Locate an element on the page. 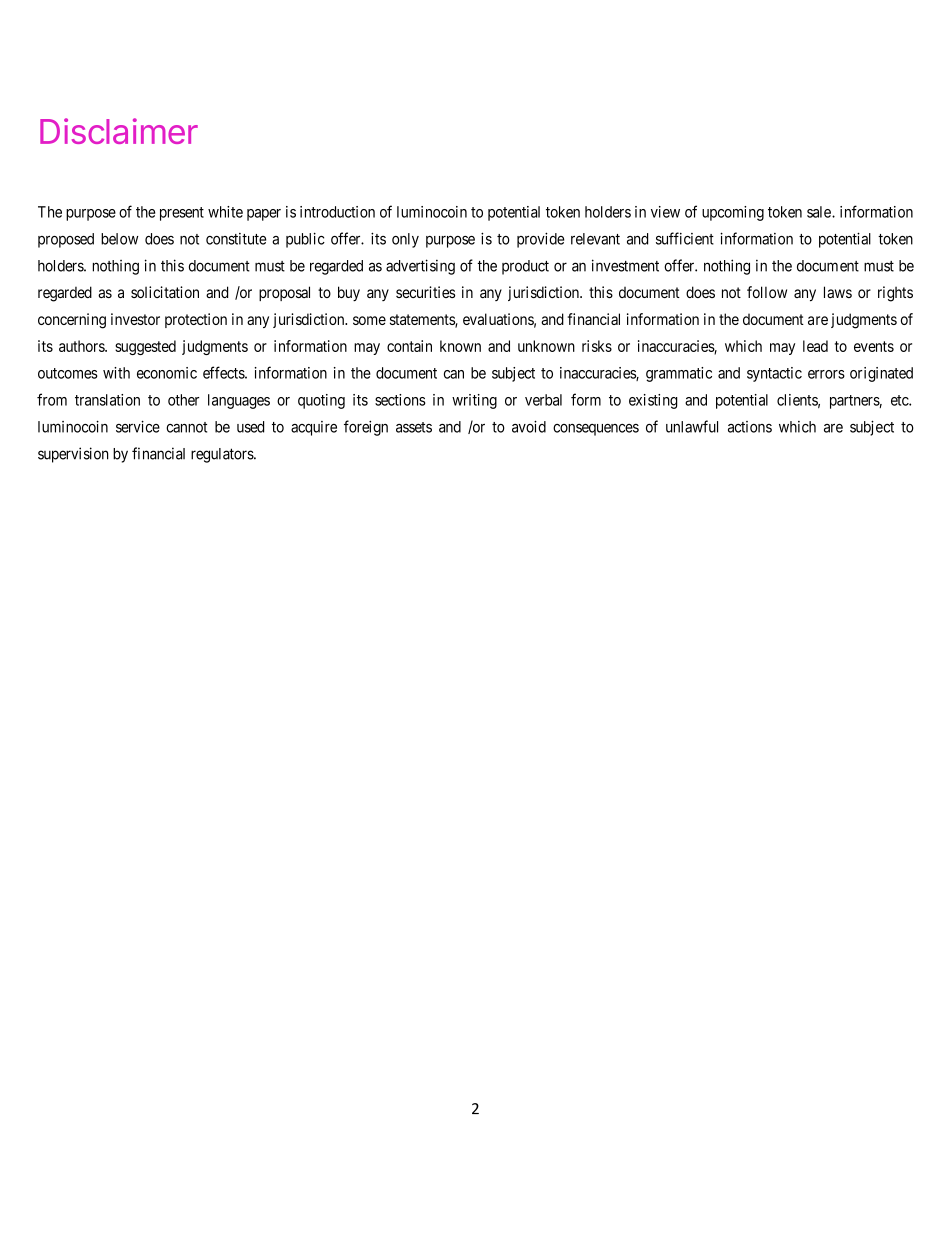  actions is located at coordinates (750, 427).
